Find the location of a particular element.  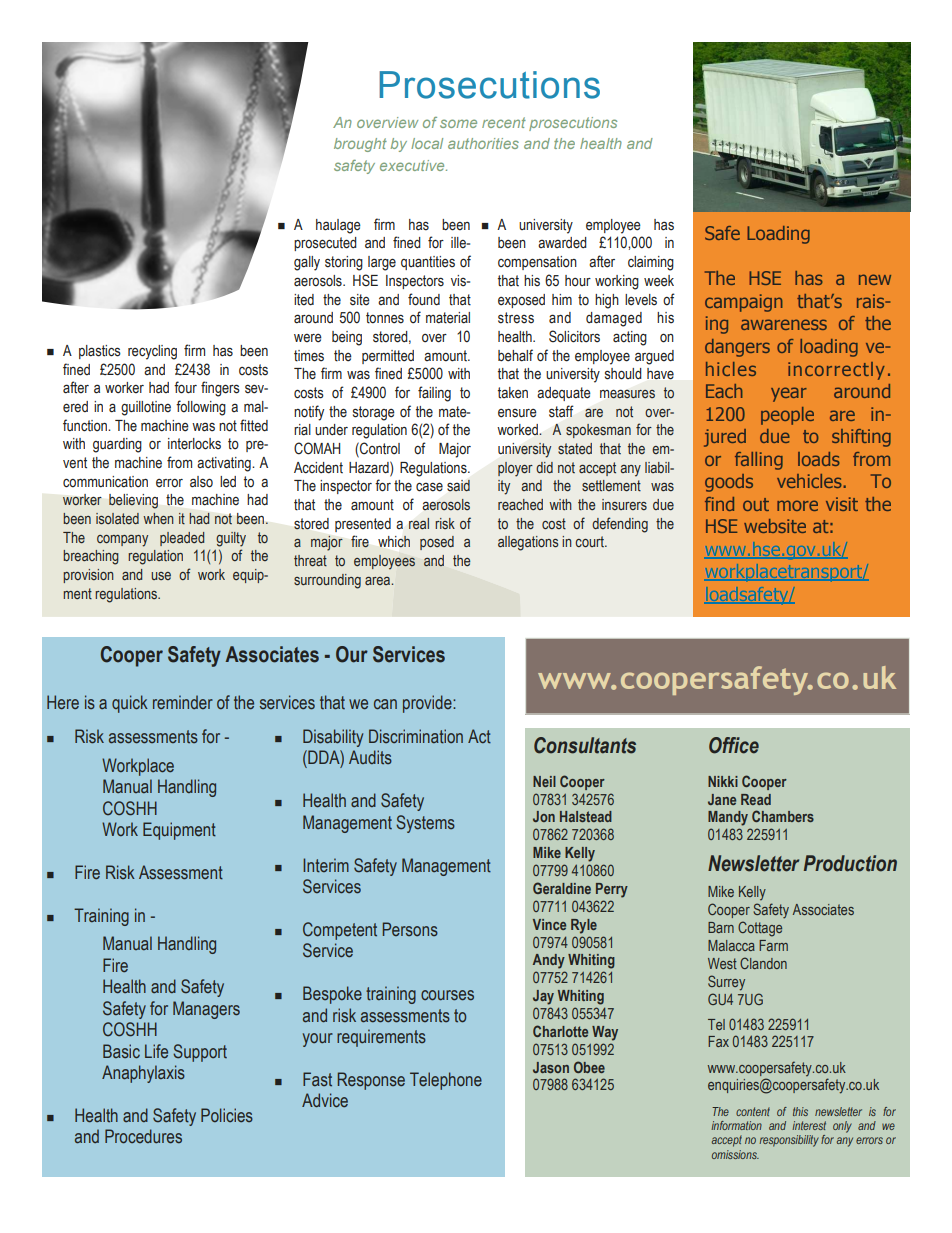

claiming is located at coordinates (651, 263).
